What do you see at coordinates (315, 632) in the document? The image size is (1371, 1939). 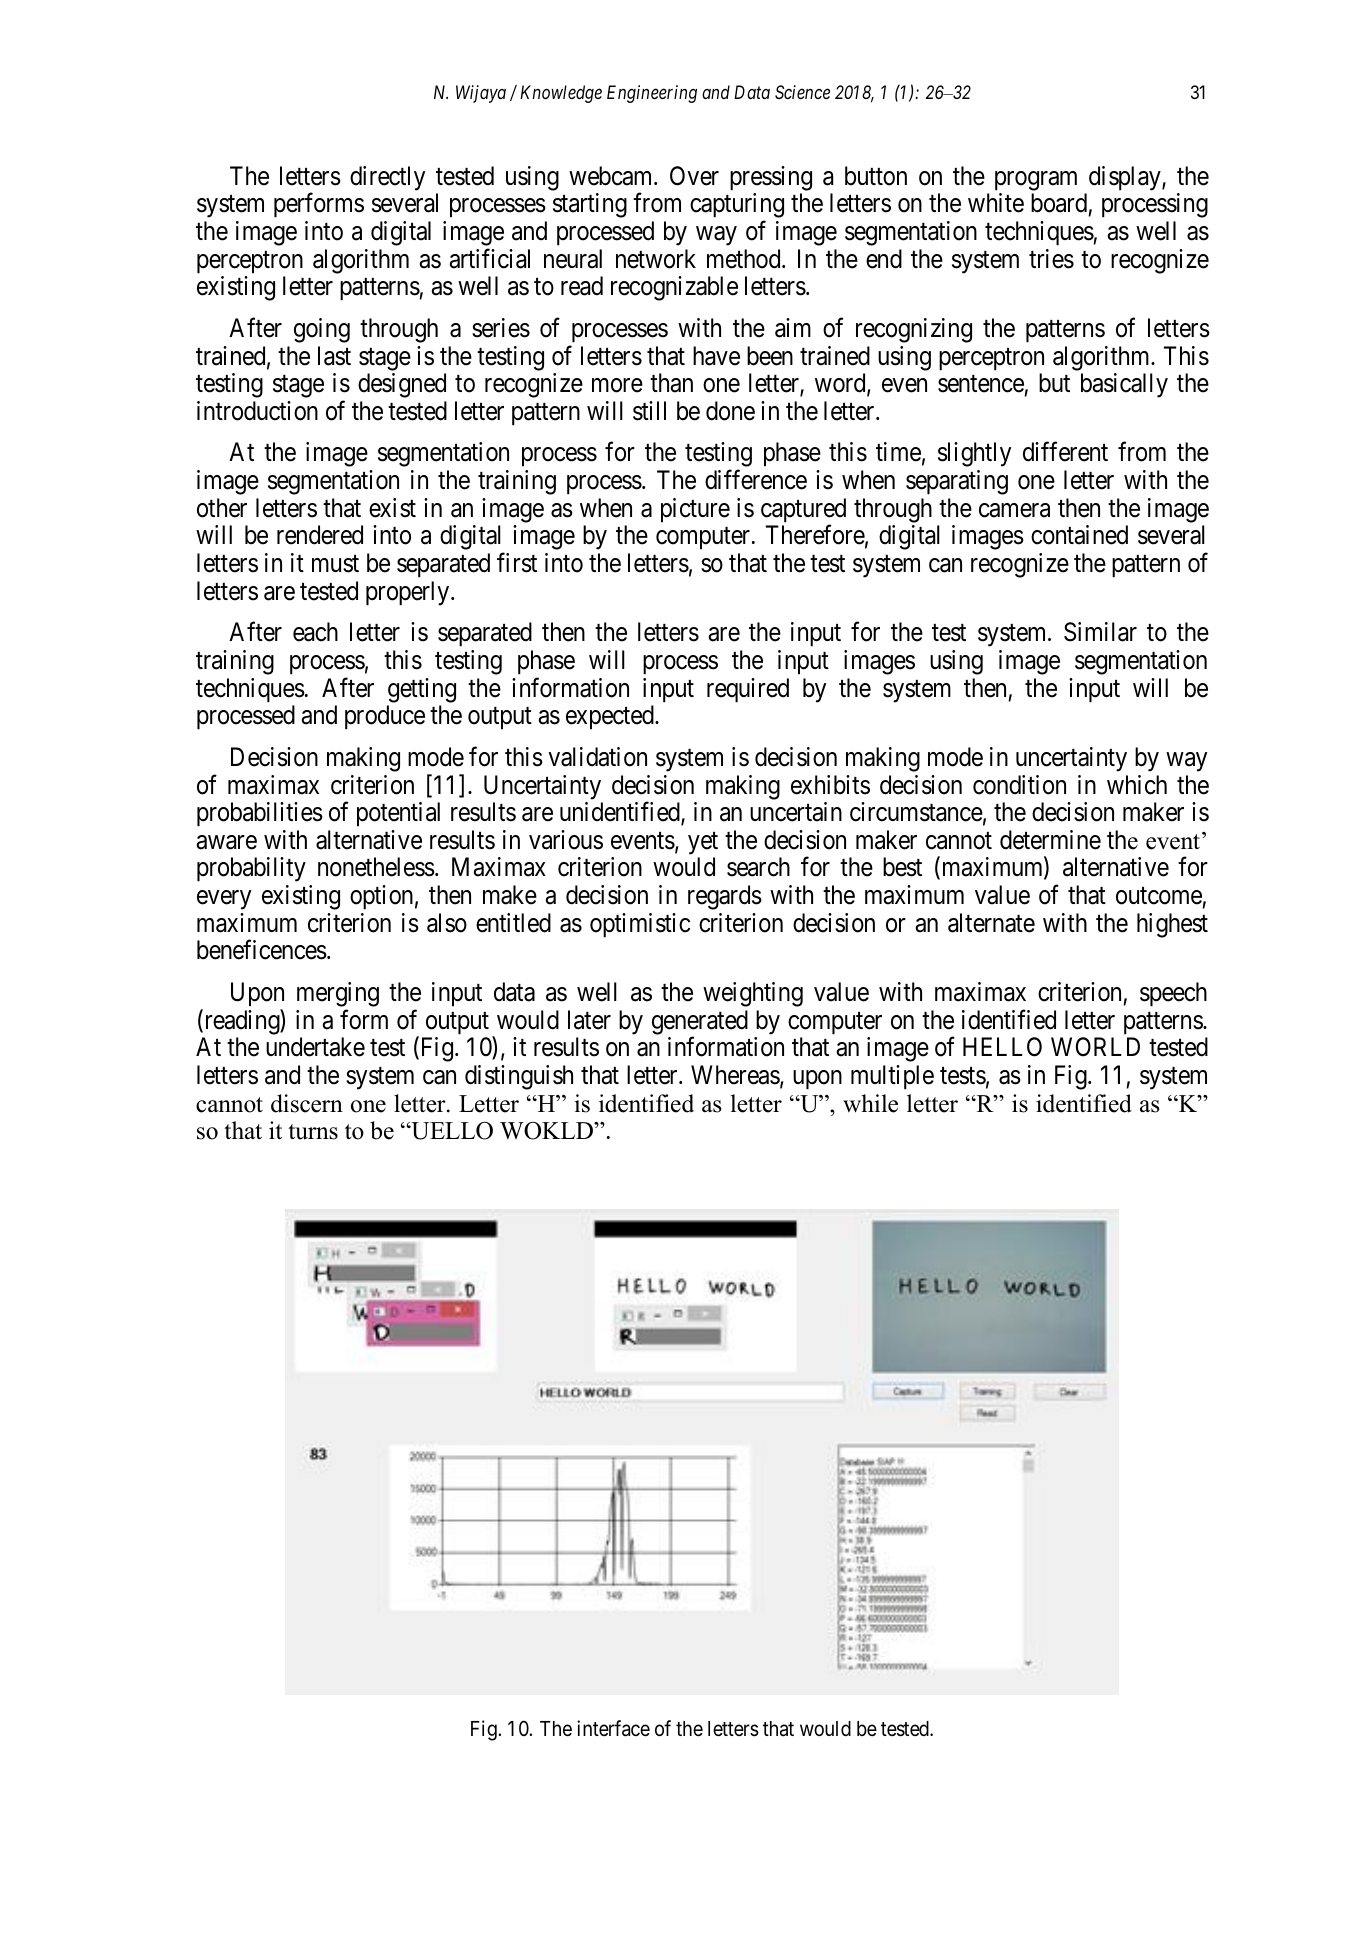 I see `each` at bounding box center [315, 632].
